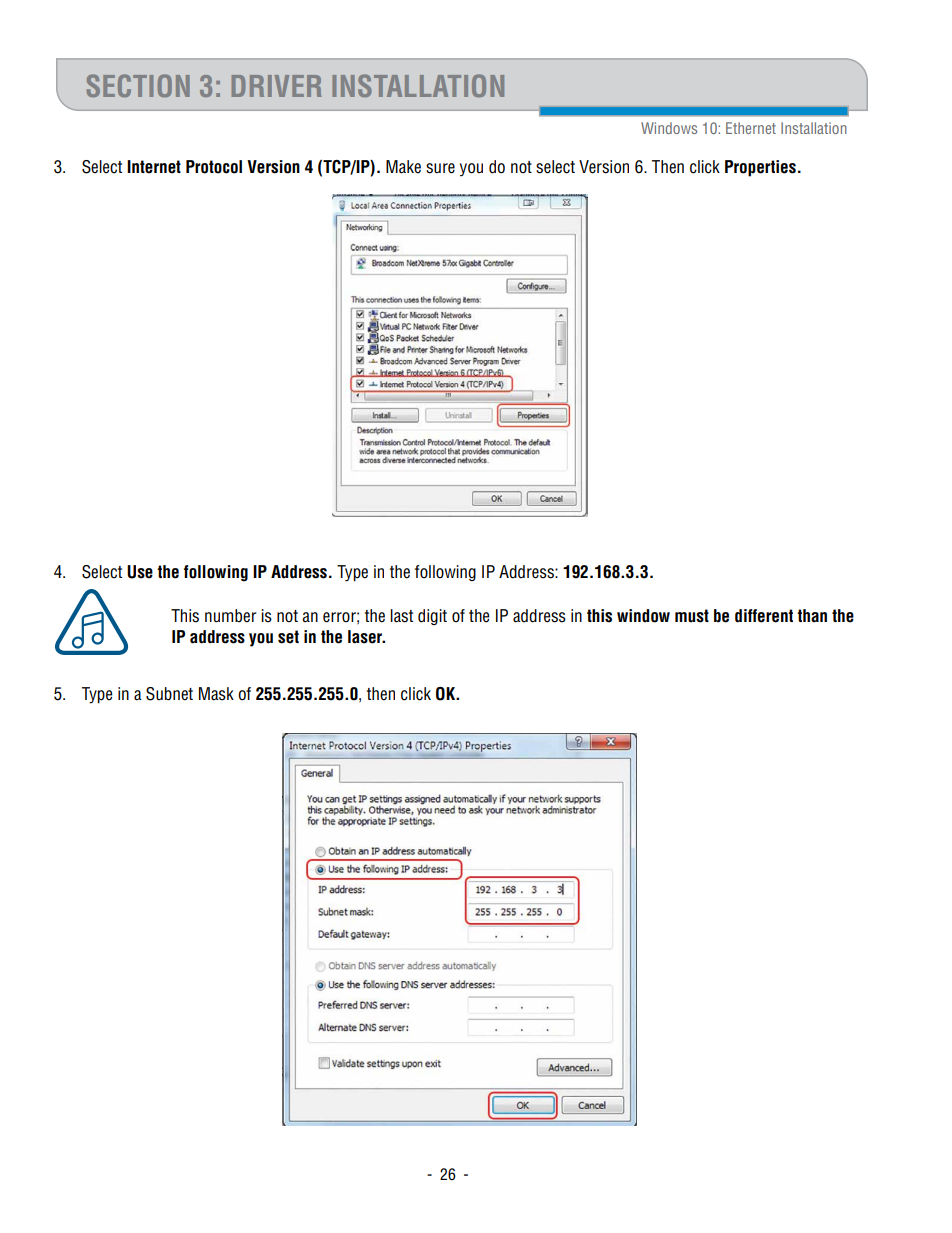 The width and height of the document is (952, 1233). What do you see at coordinates (760, 168) in the document?
I see `Properties` at bounding box center [760, 168].
